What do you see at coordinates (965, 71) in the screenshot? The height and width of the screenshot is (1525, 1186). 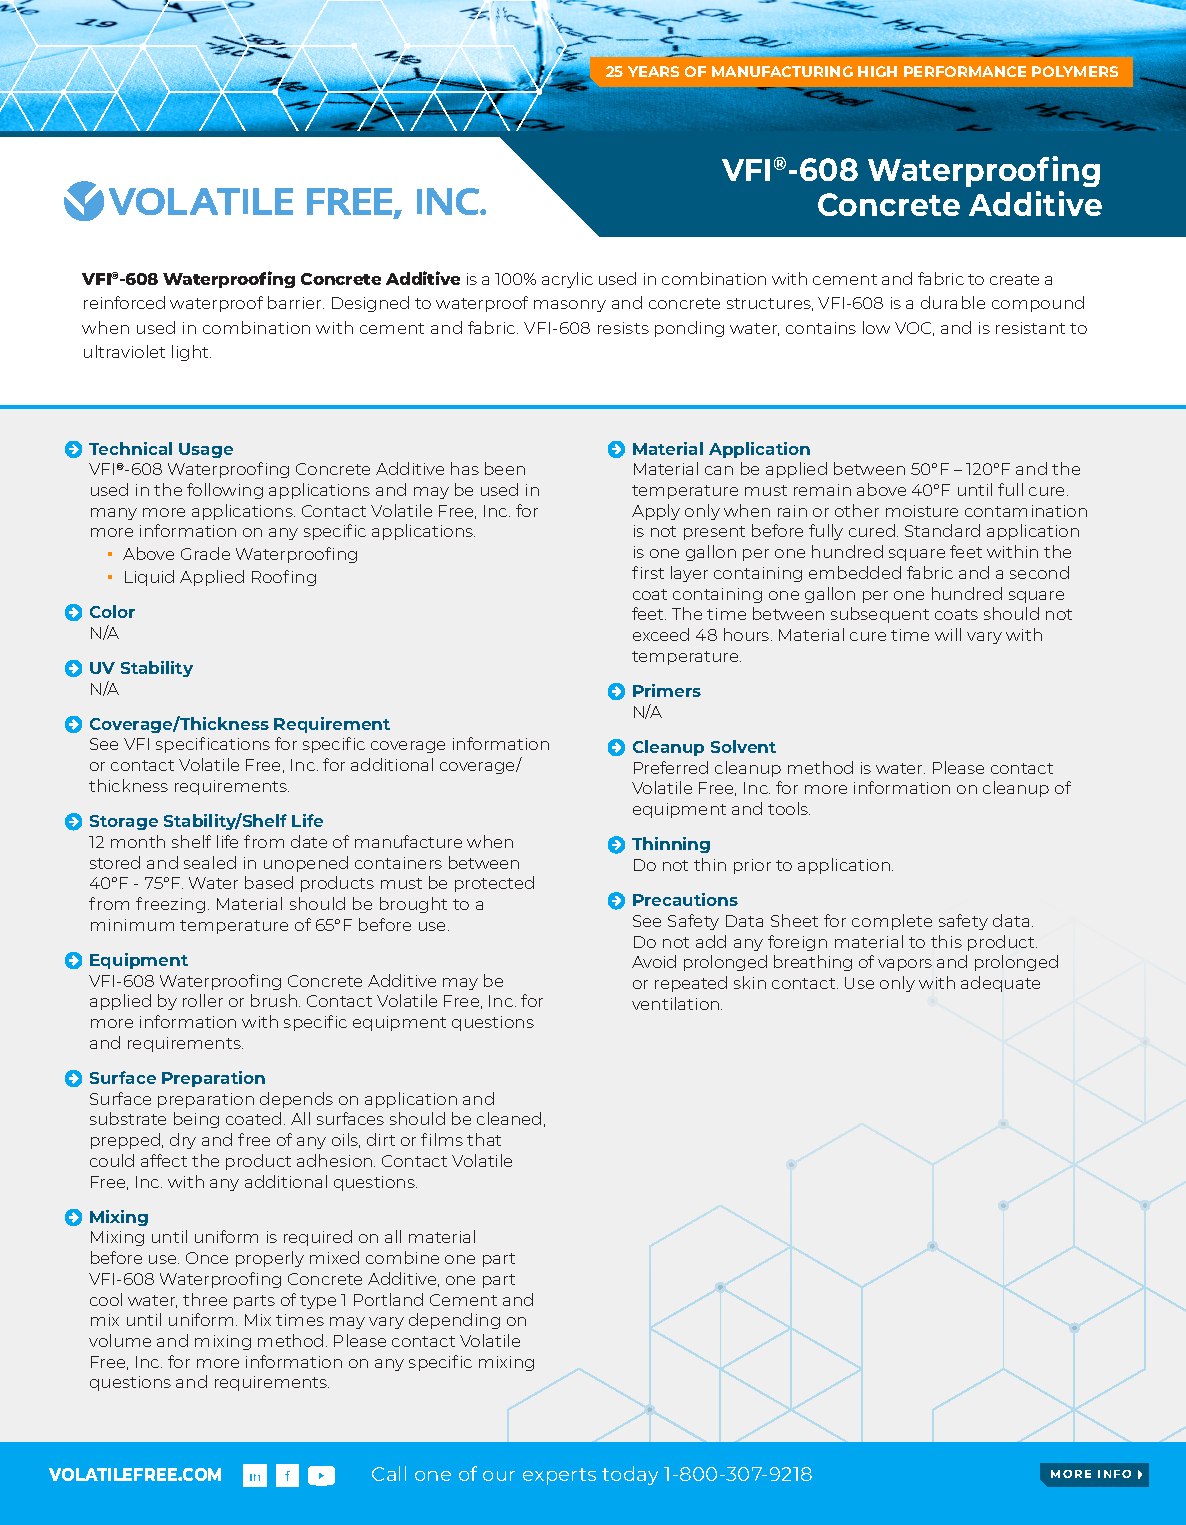 I see `PERFORMANCE` at bounding box center [965, 71].
